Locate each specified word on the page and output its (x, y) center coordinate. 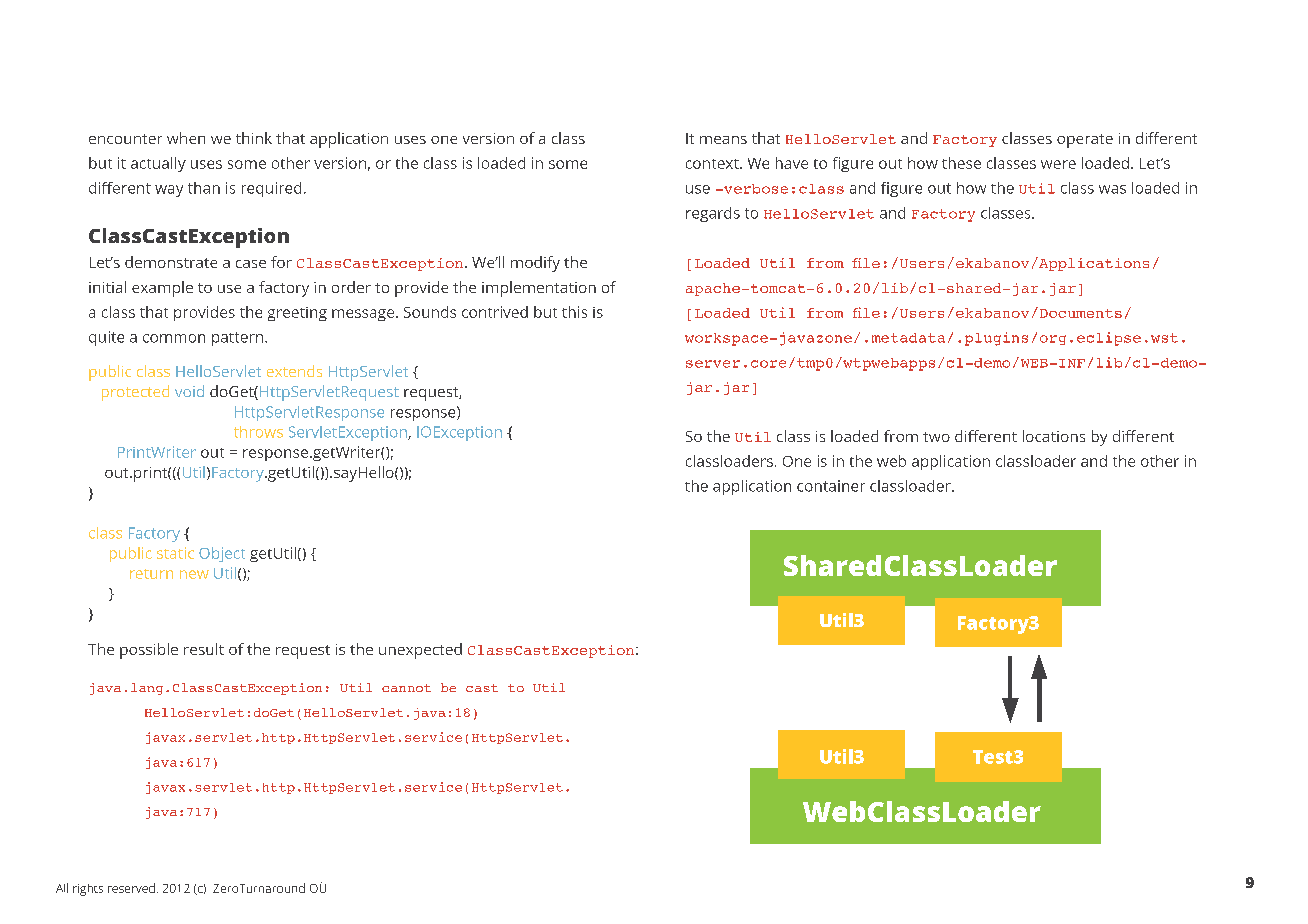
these (961, 163)
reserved (131, 888)
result (204, 649)
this (574, 312)
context (713, 164)
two (936, 437)
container (831, 486)
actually (158, 164)
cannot (406, 688)
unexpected (420, 651)
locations (1054, 436)
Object (222, 554)
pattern (239, 339)
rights (88, 890)
